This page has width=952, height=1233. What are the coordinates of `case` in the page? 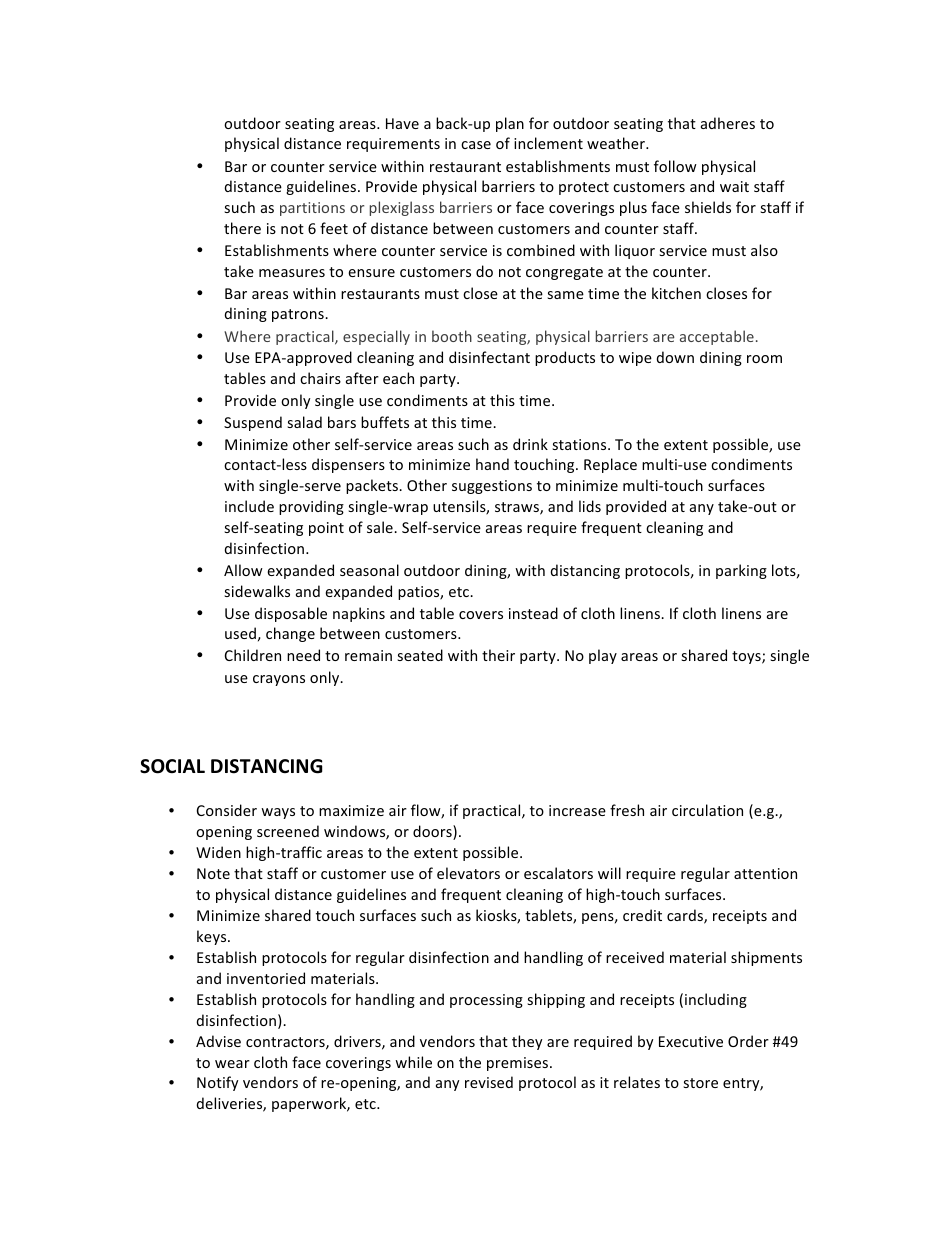 It's located at (476, 145).
